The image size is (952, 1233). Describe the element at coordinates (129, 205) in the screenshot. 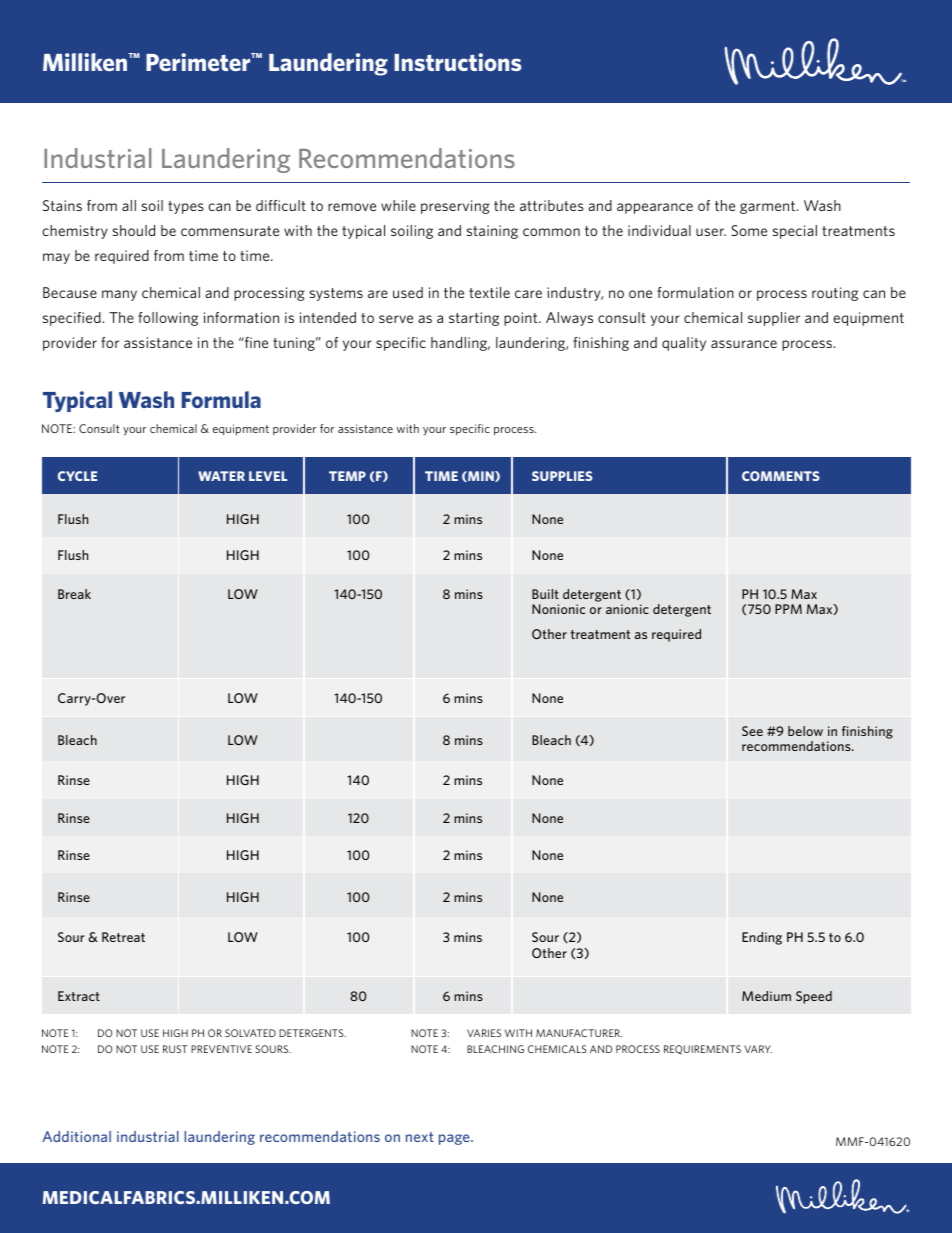

I see `all` at that location.
